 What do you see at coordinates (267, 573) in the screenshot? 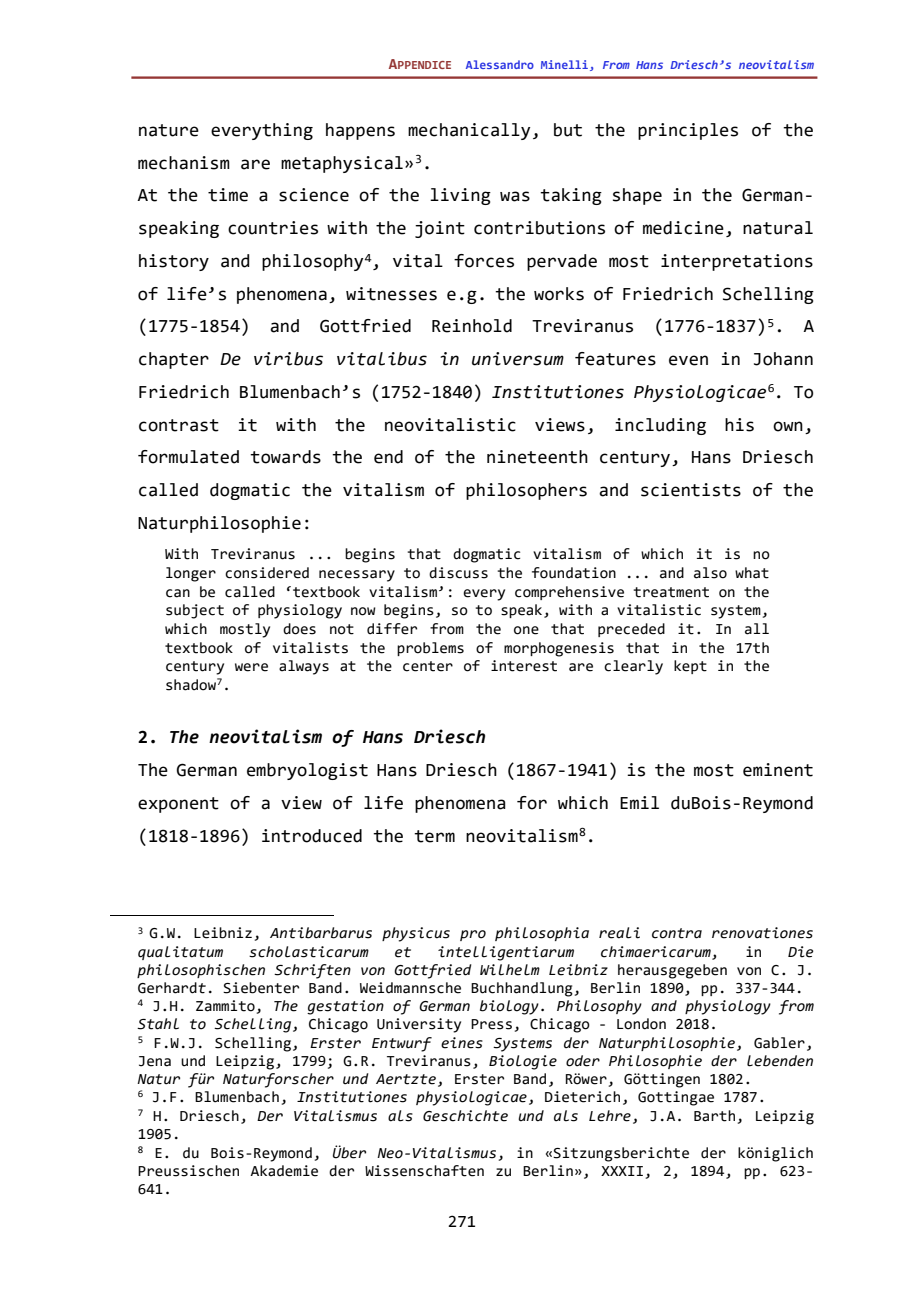
I see `considered` at bounding box center [267, 573].
